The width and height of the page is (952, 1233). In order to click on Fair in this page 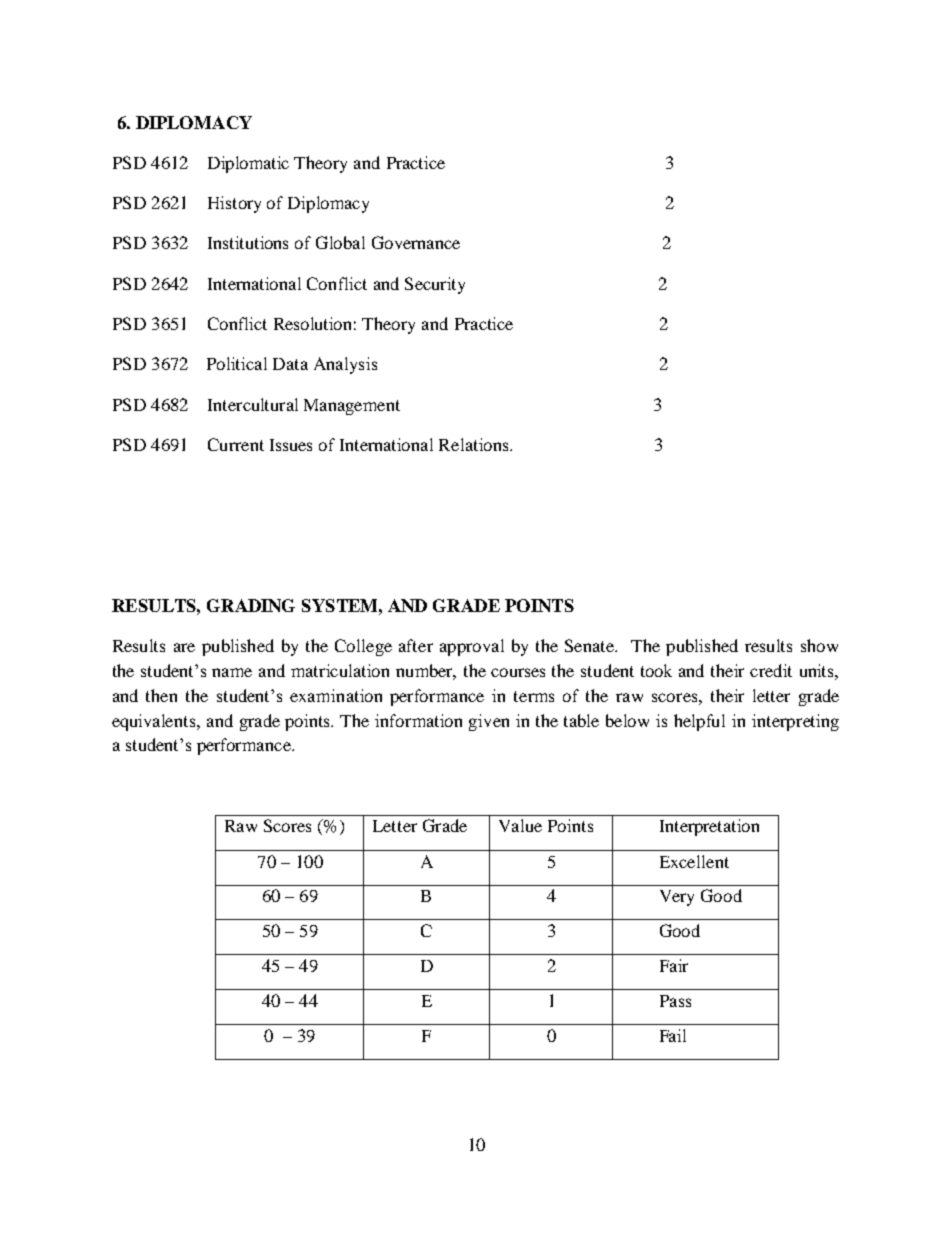, I will do `click(674, 965)`.
